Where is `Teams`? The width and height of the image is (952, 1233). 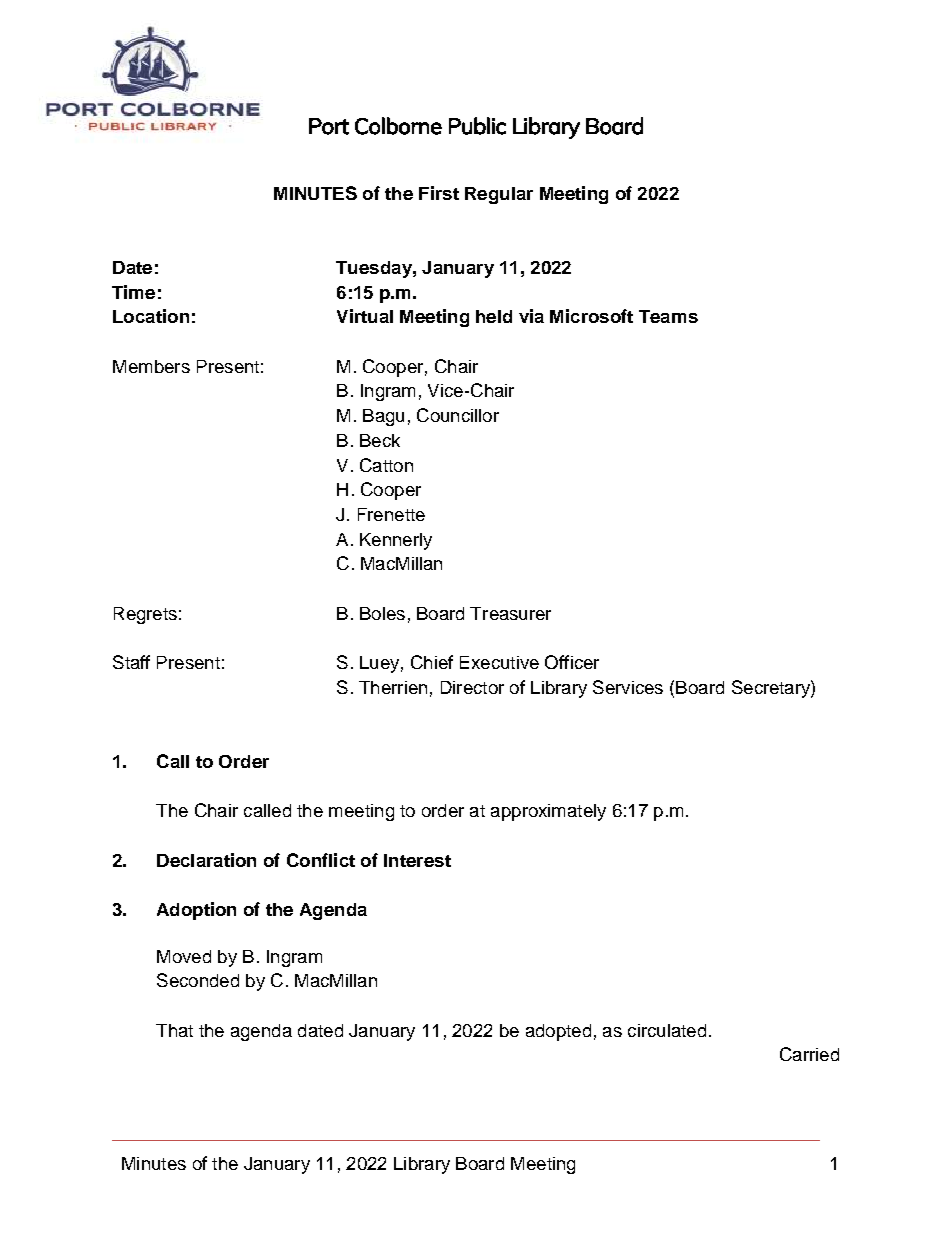 Teams is located at coordinates (668, 316).
